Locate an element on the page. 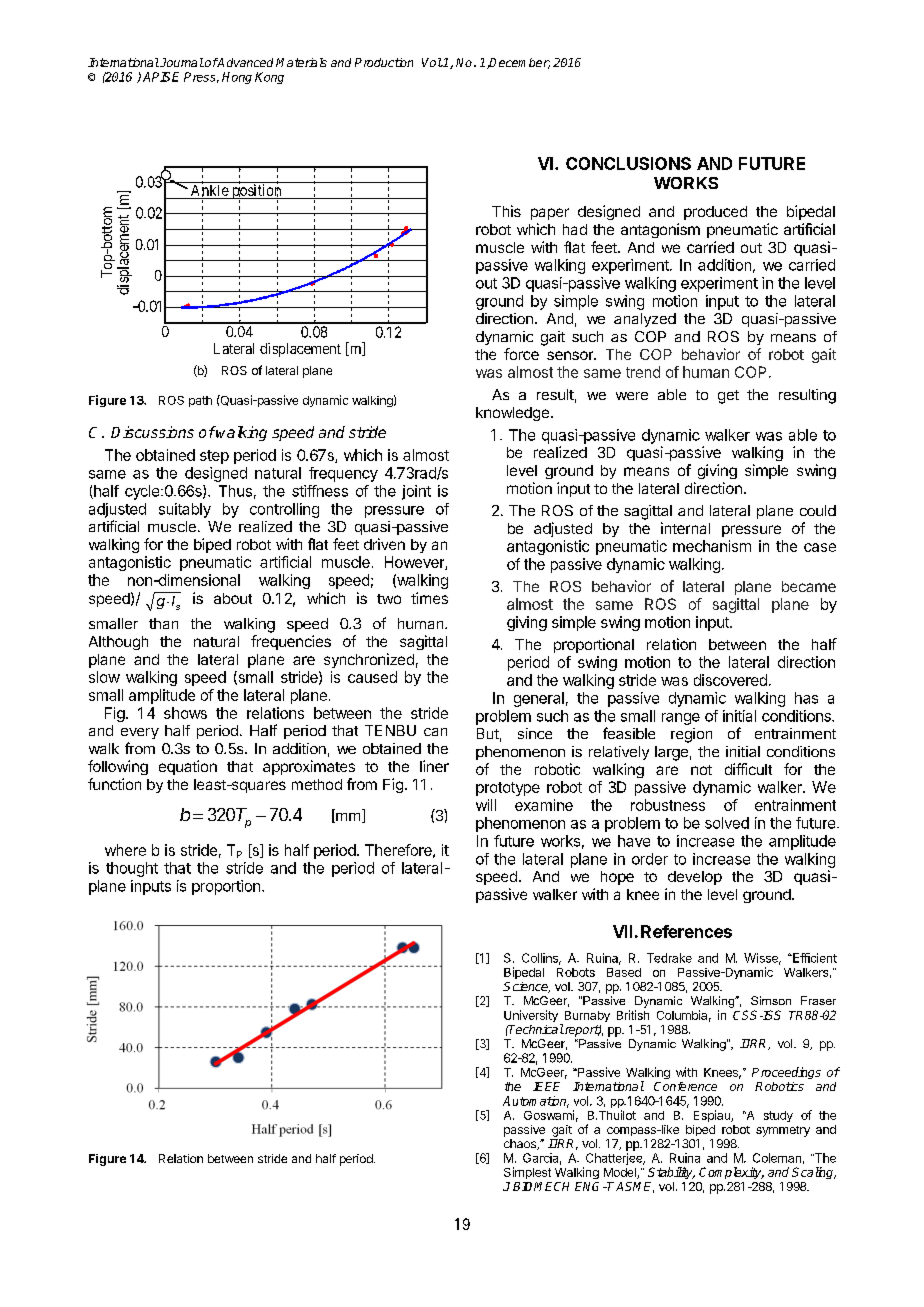 This page has width=924, height=1307. thought is located at coordinates (132, 869).
